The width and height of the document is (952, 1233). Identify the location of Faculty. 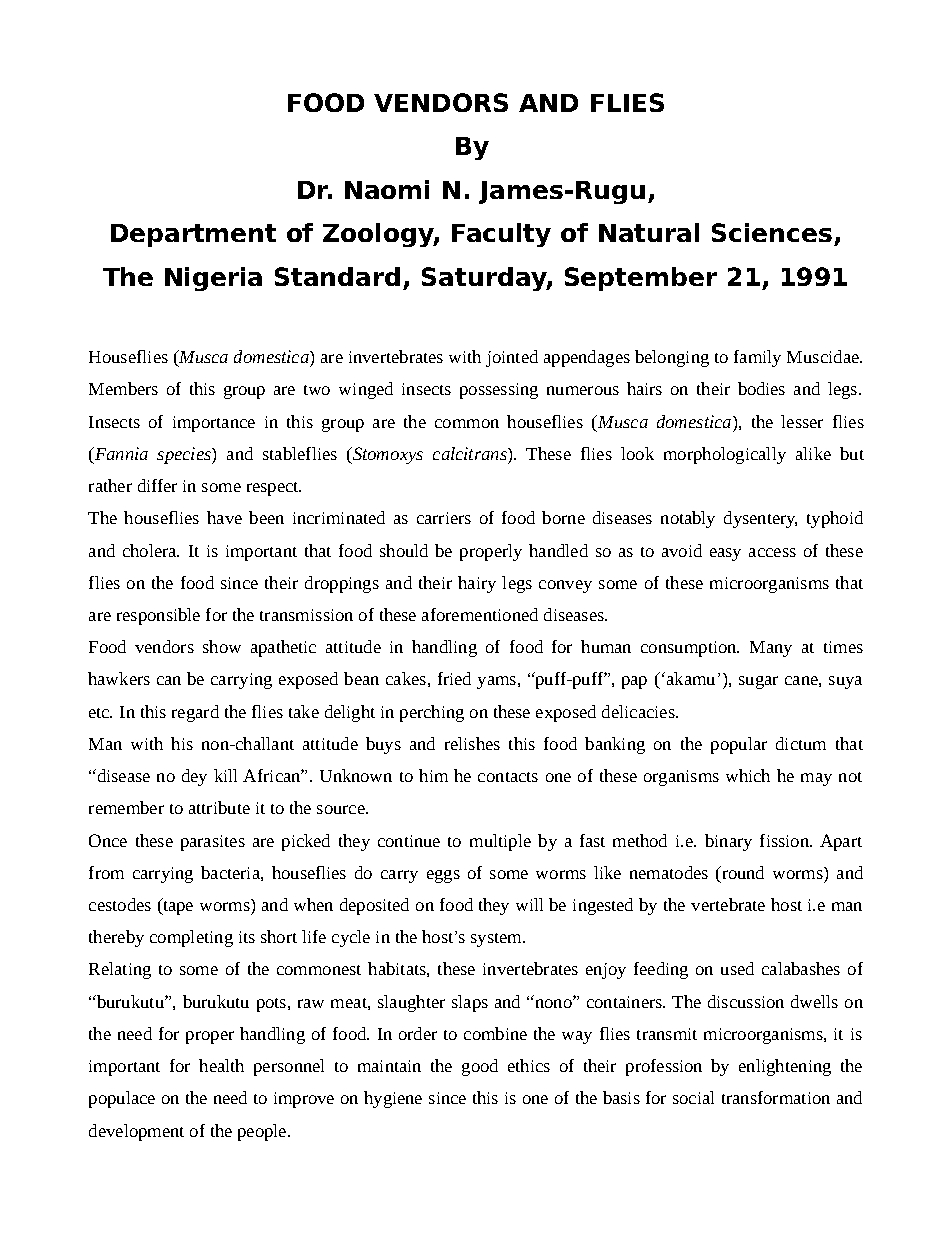
(501, 235).
